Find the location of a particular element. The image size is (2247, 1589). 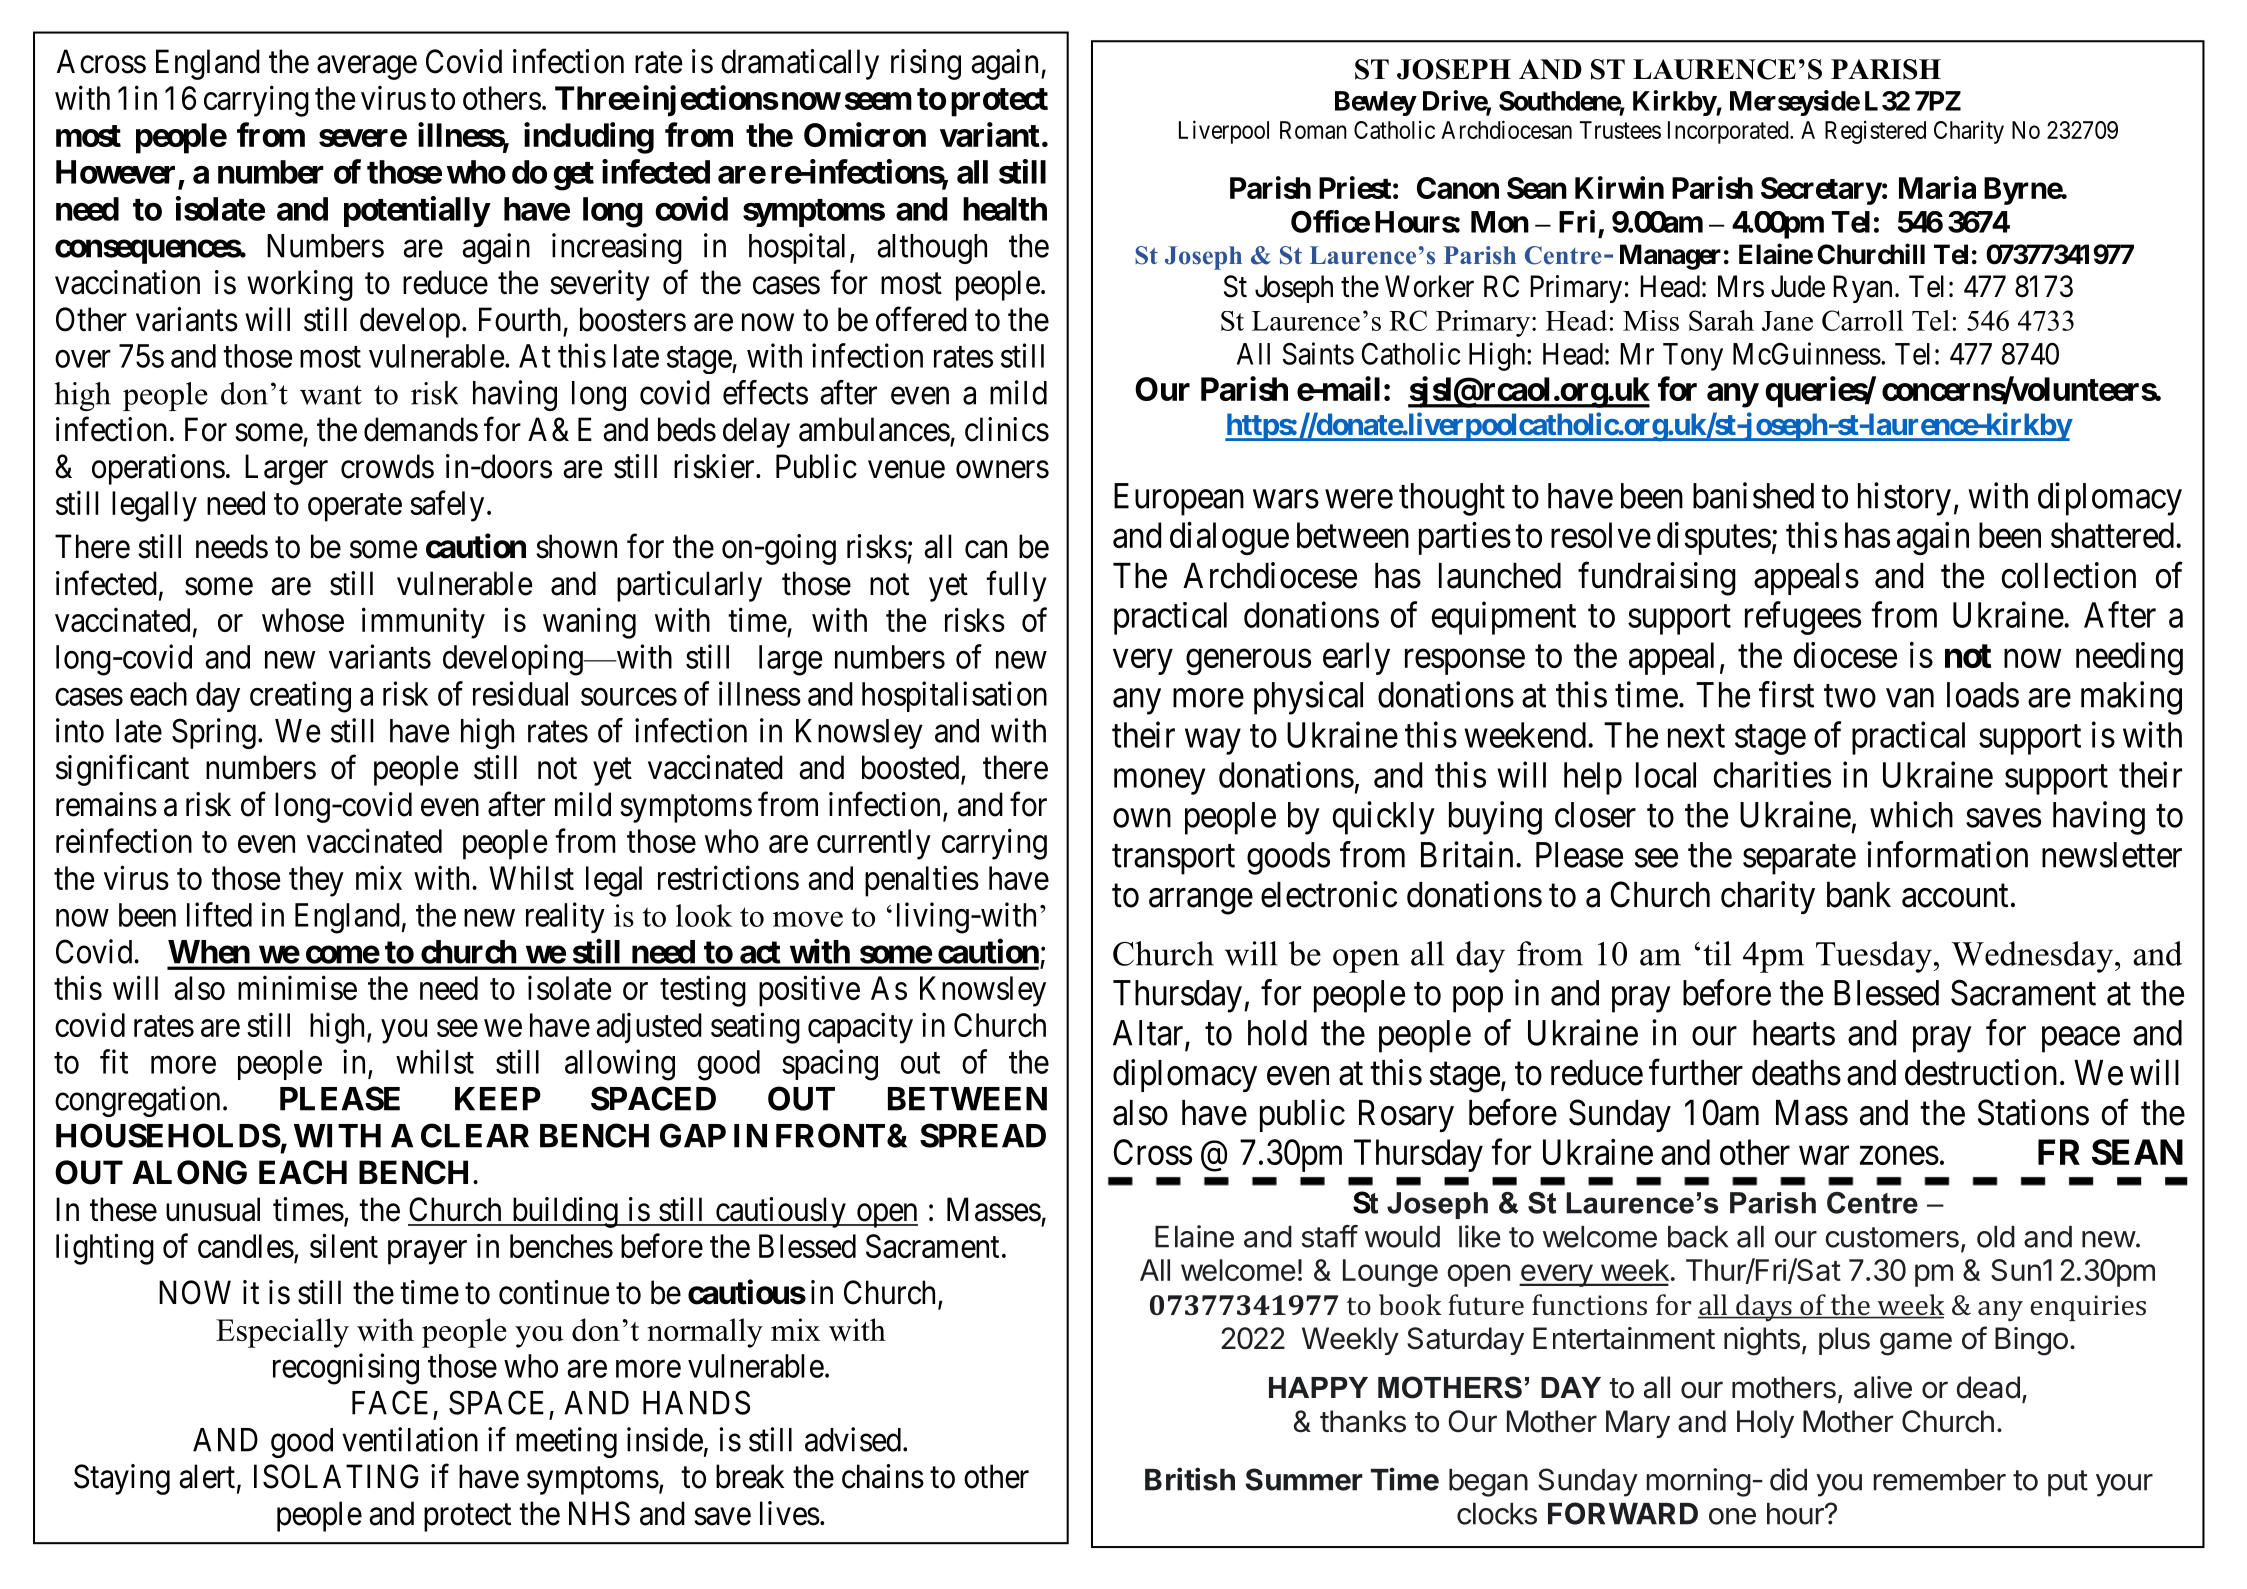

average is located at coordinates (367, 68).
